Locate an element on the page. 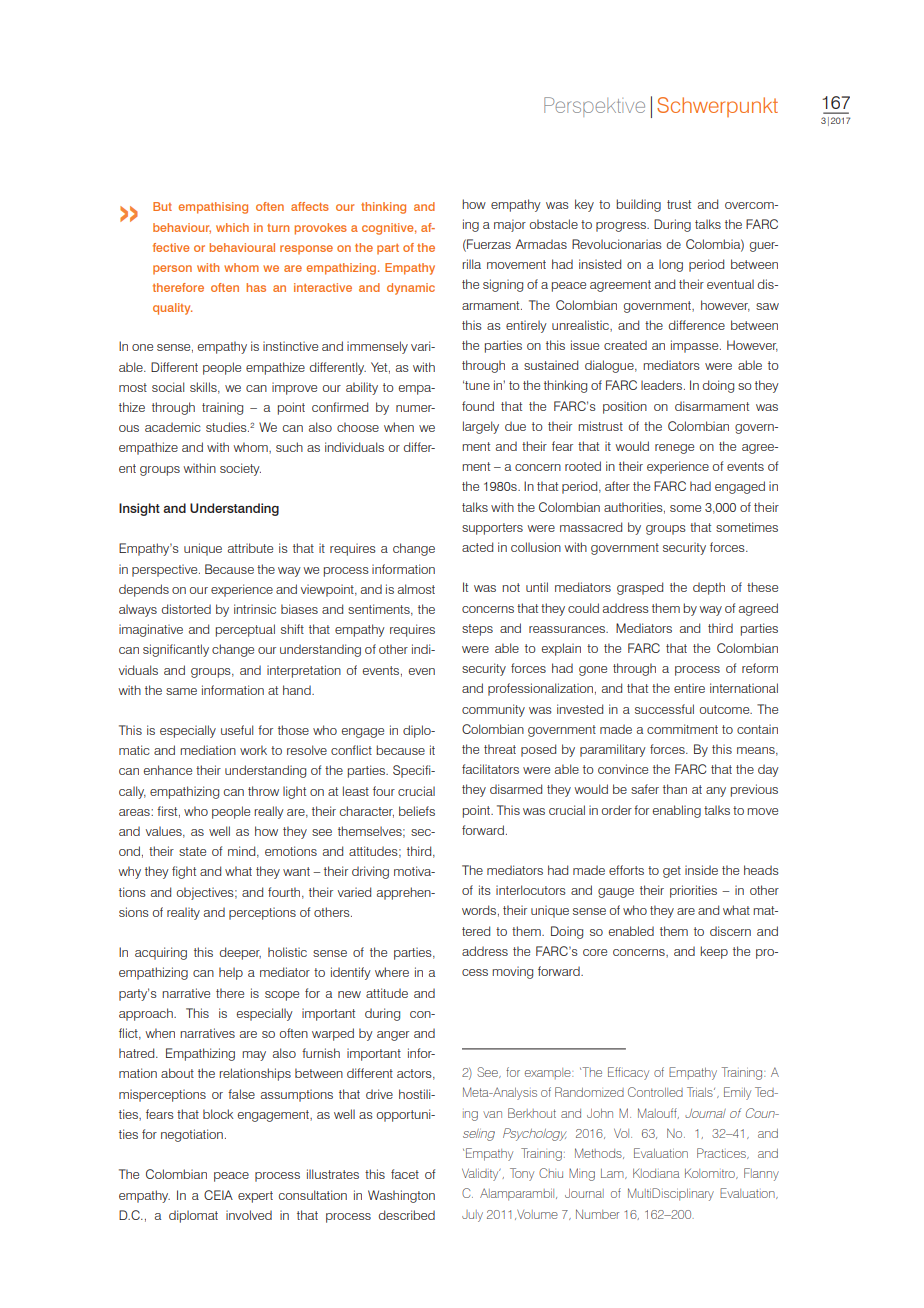 The width and height of the page is (924, 1308). Practices is located at coordinates (722, 1153).
